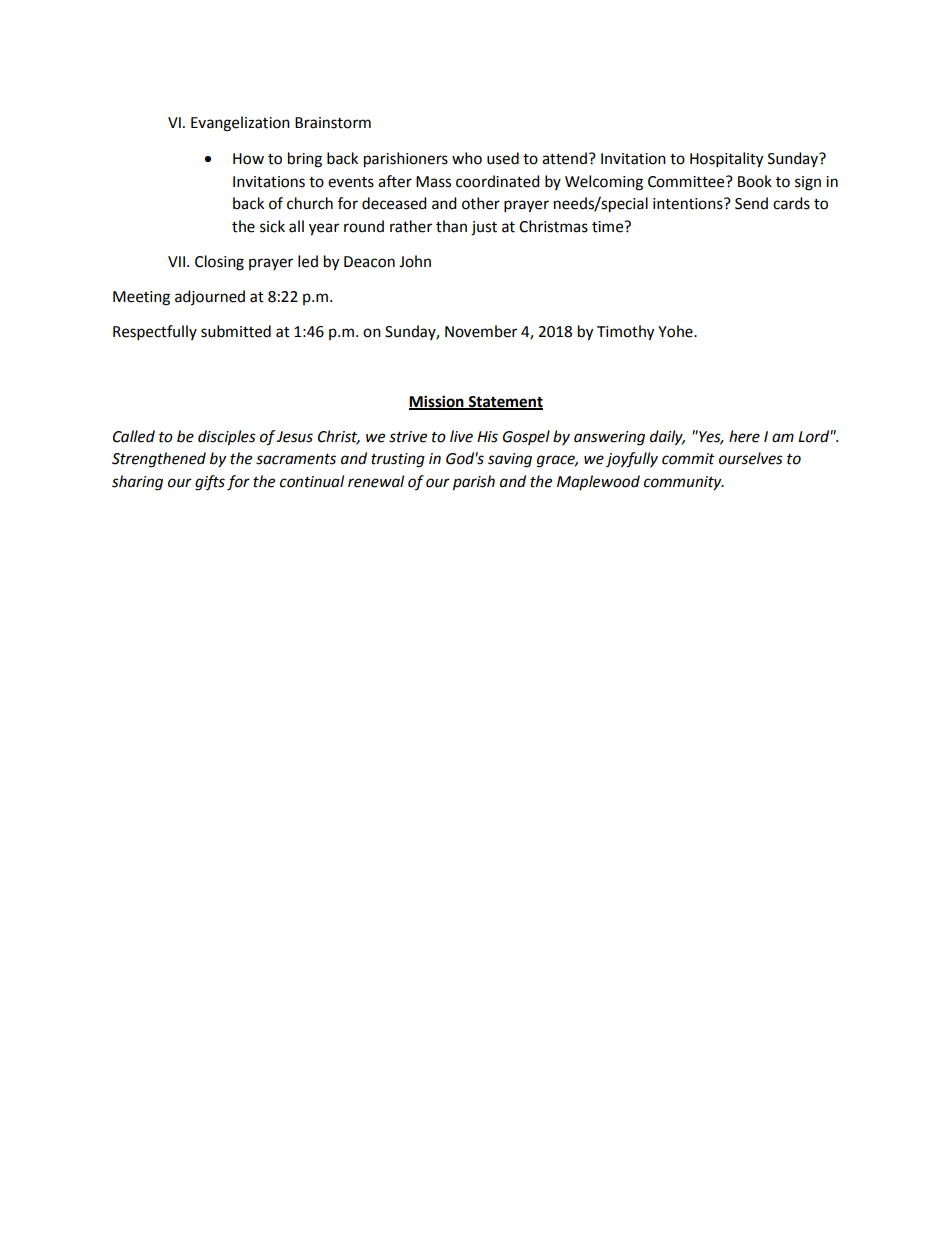 The image size is (952, 1233). What do you see at coordinates (248, 159) in the document?
I see `How` at bounding box center [248, 159].
